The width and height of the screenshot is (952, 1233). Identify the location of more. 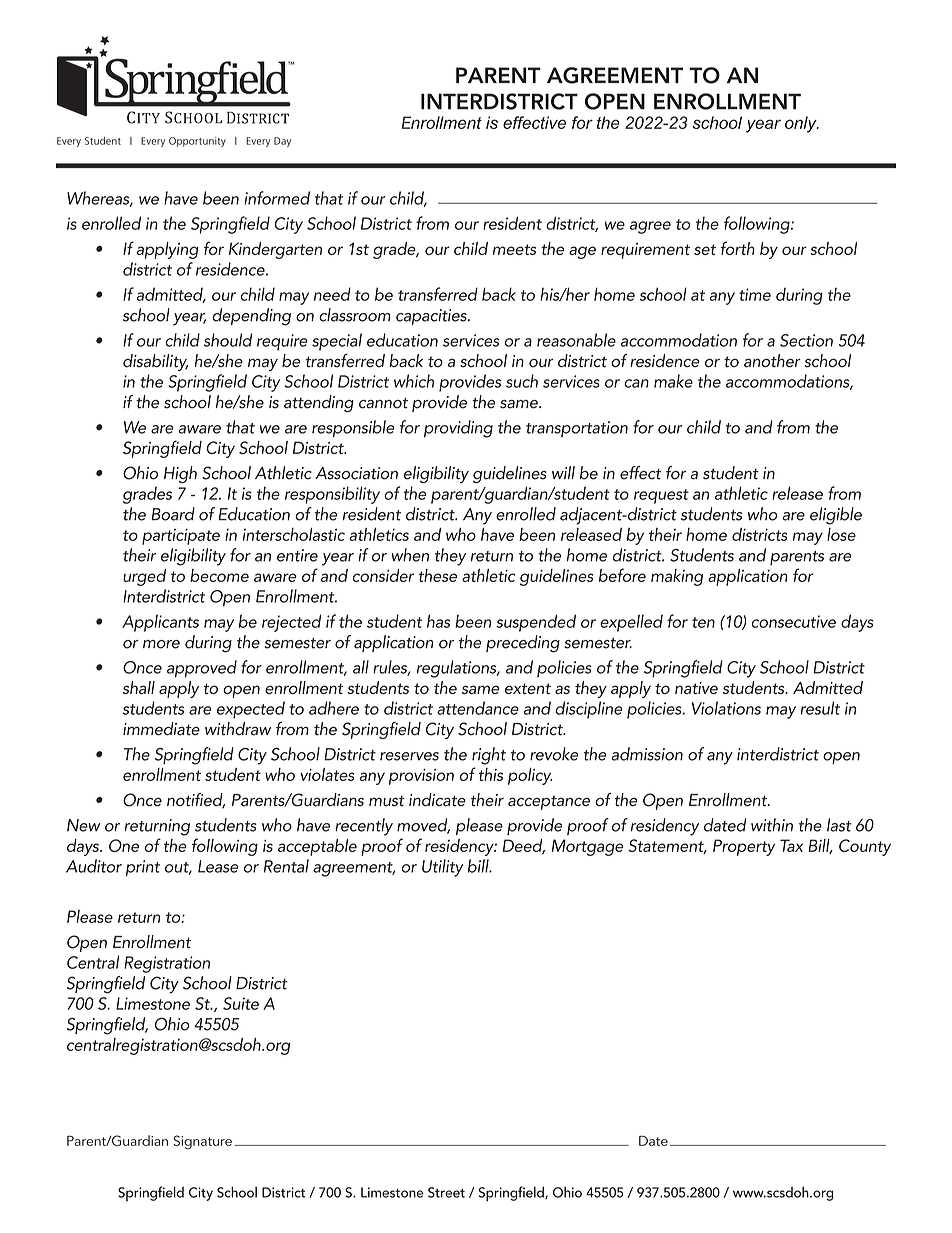
(161, 644).
